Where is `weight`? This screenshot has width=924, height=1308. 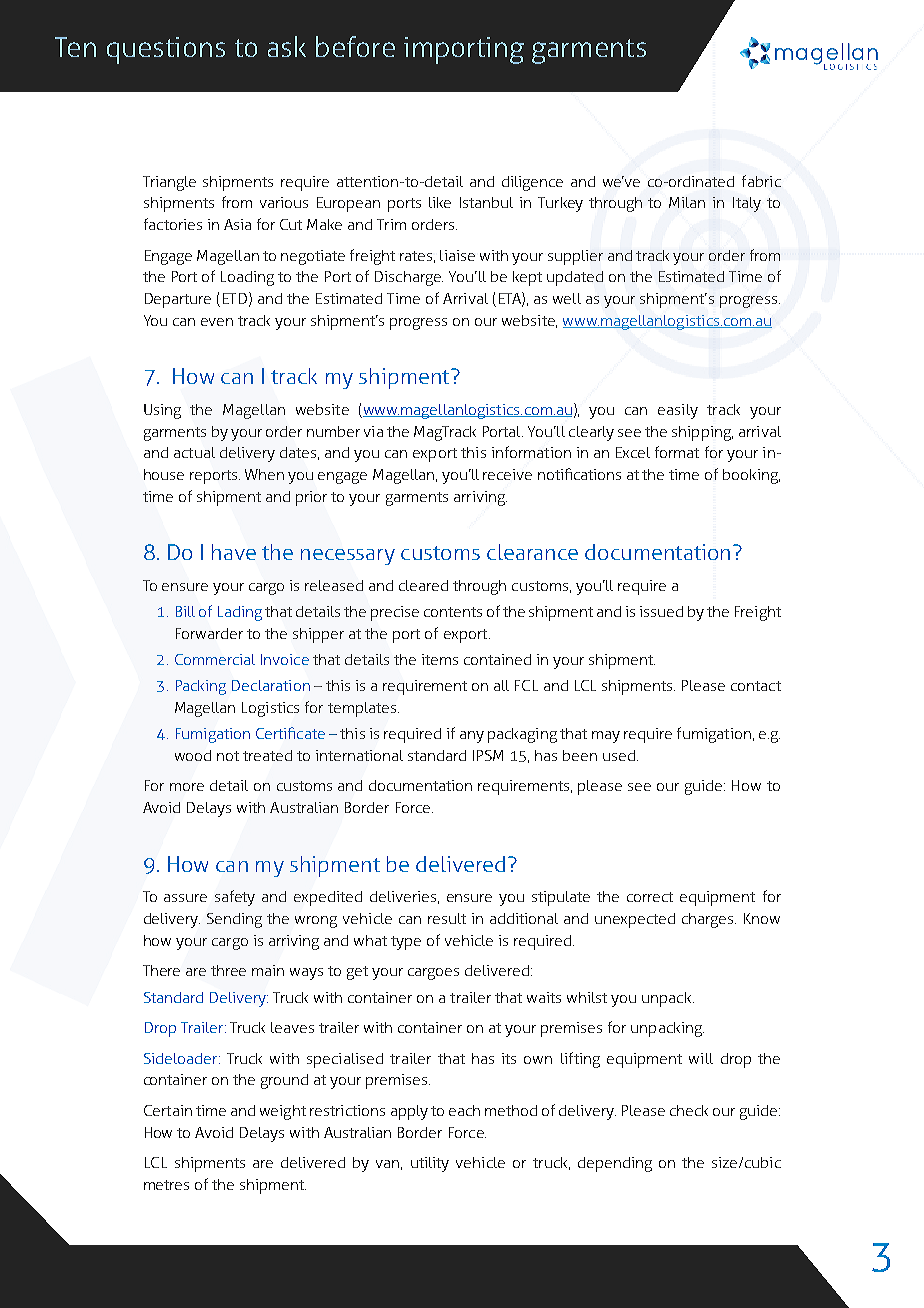 weight is located at coordinates (283, 1112).
